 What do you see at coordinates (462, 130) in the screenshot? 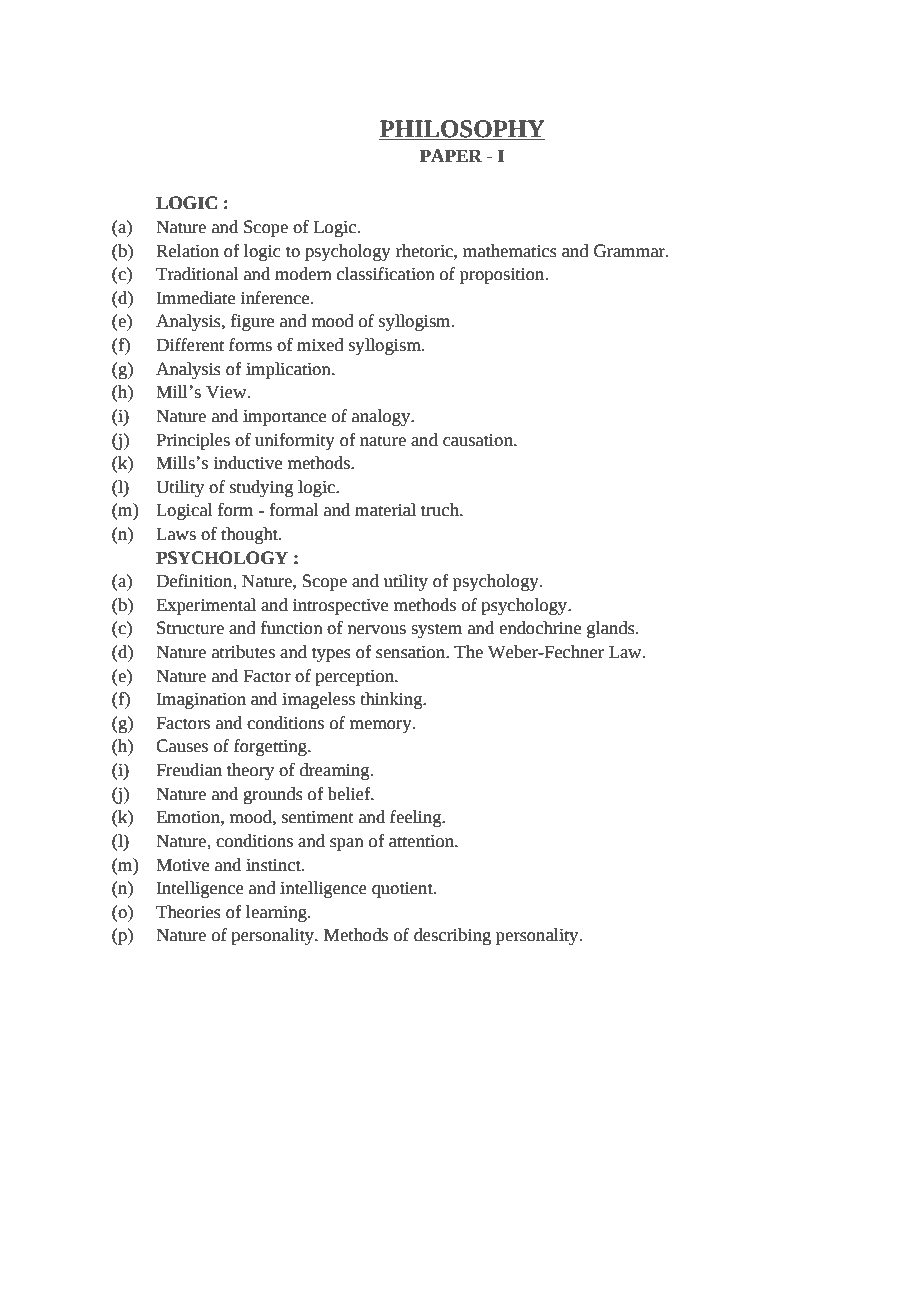
I see `PHILOSOPHY` at bounding box center [462, 130].
